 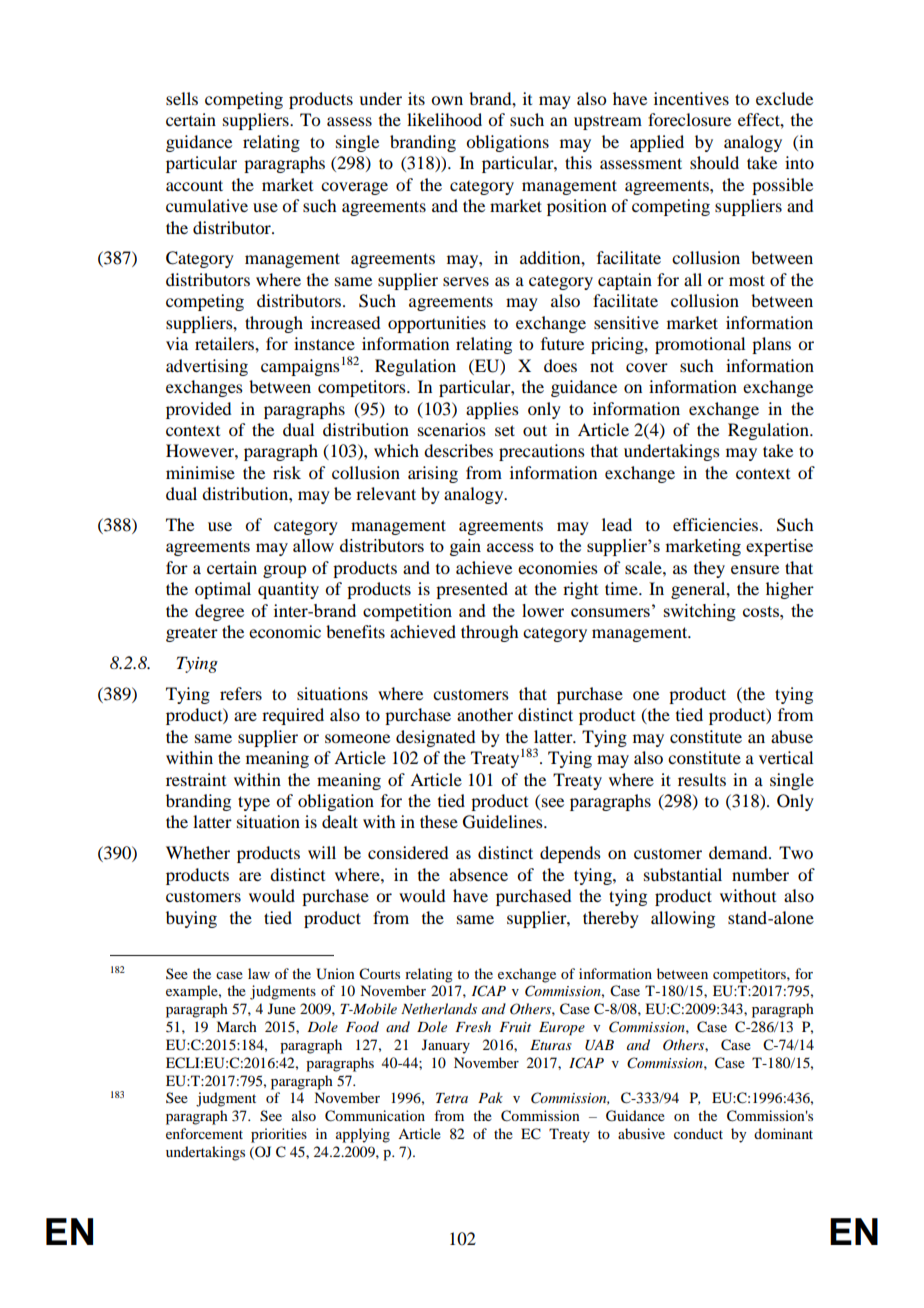 What do you see at coordinates (698, 1133) in the document?
I see `conduct` at bounding box center [698, 1133].
